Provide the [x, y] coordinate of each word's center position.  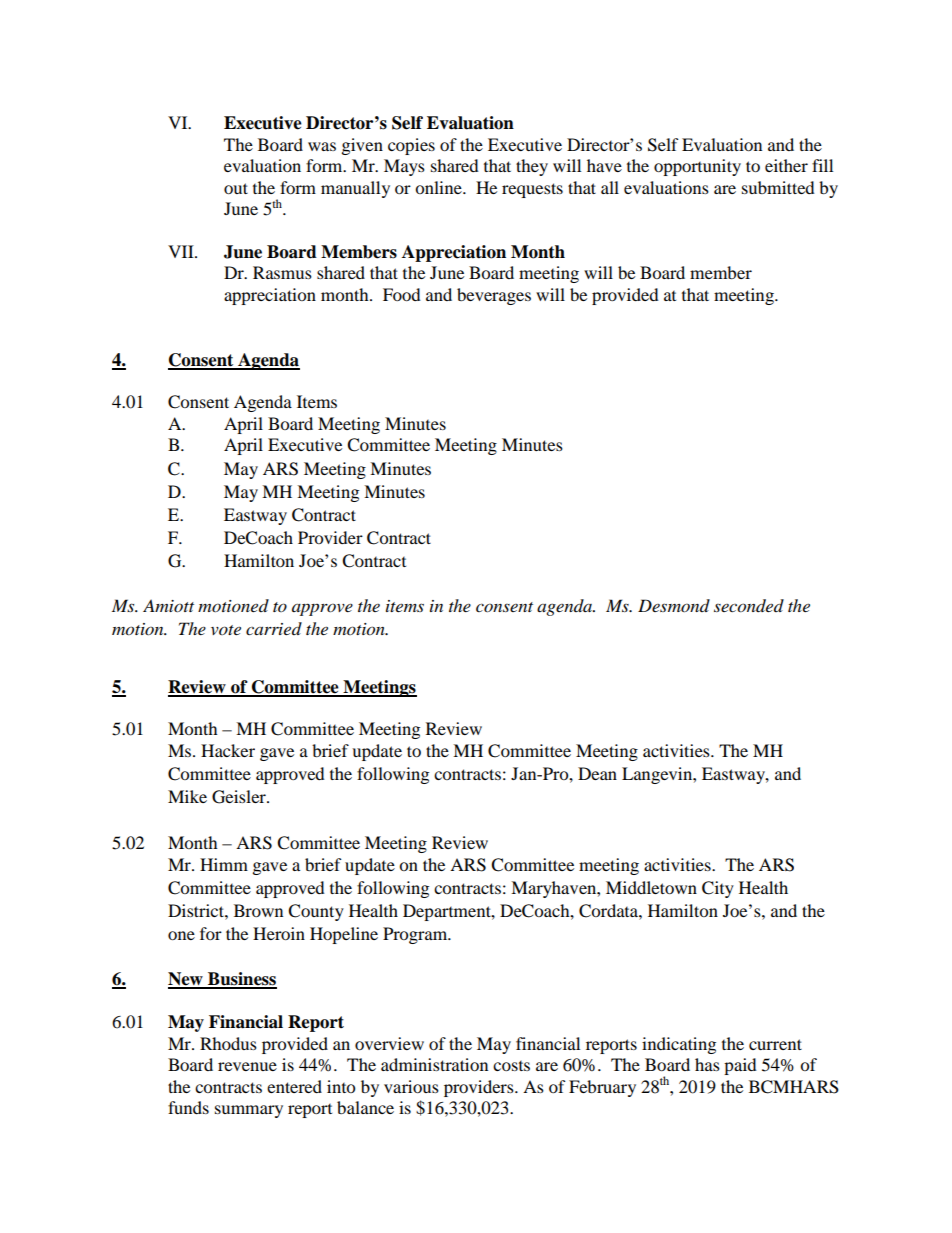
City [718, 889]
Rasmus [282, 272]
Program [416, 935]
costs [511, 1066]
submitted [778, 187]
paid [740, 1066]
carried [274, 628]
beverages [494, 296]
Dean [597, 773]
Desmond [674, 605]
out [236, 188]
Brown [258, 910]
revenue [247, 1066]
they [532, 167]
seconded [749, 606]
